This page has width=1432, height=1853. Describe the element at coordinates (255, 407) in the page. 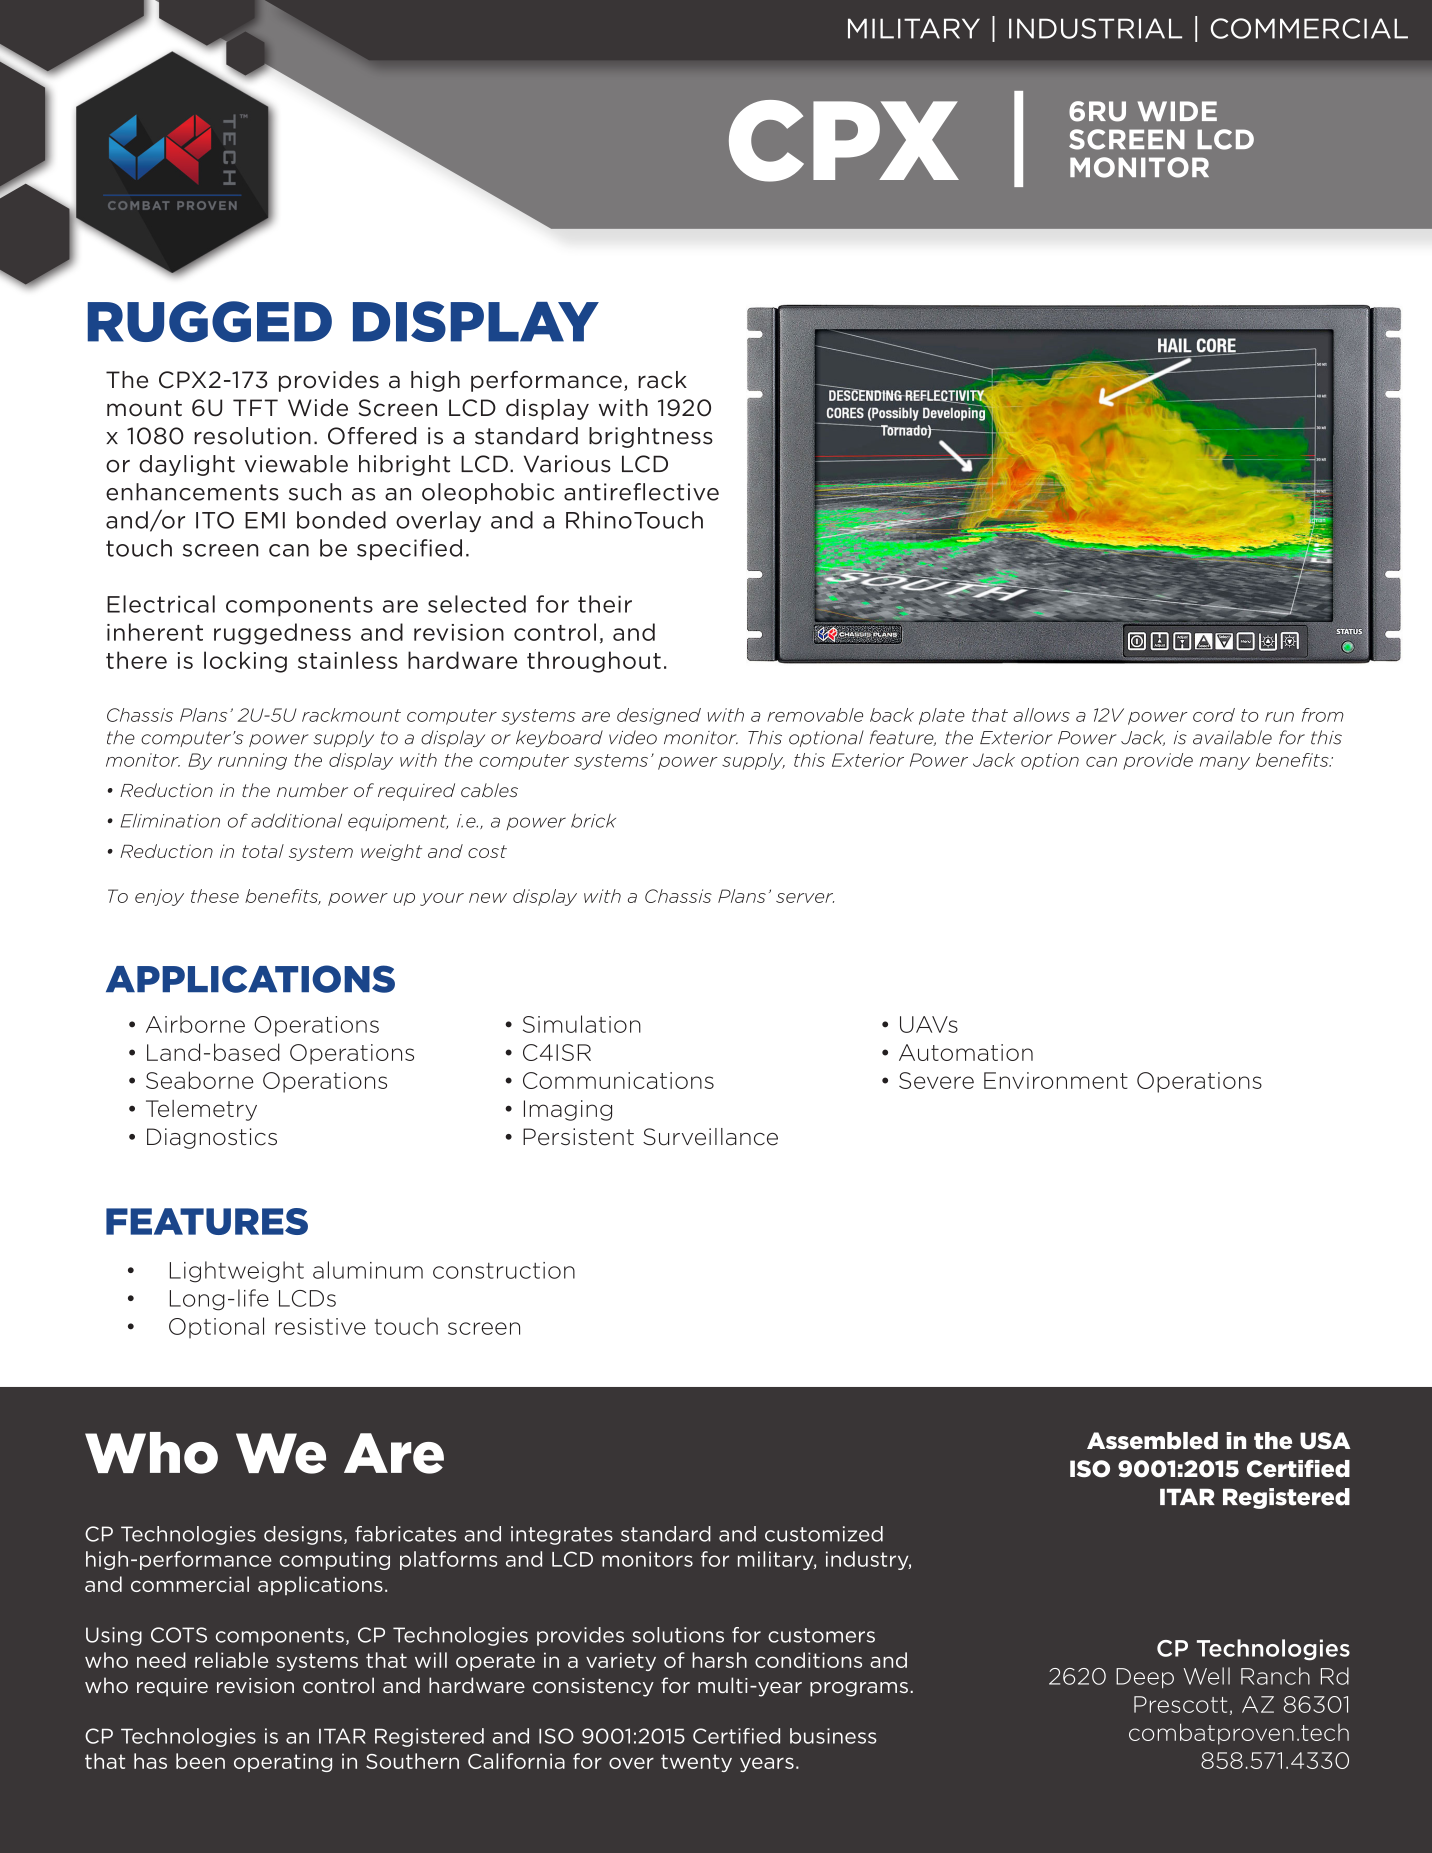

I see `TFT` at that location.
